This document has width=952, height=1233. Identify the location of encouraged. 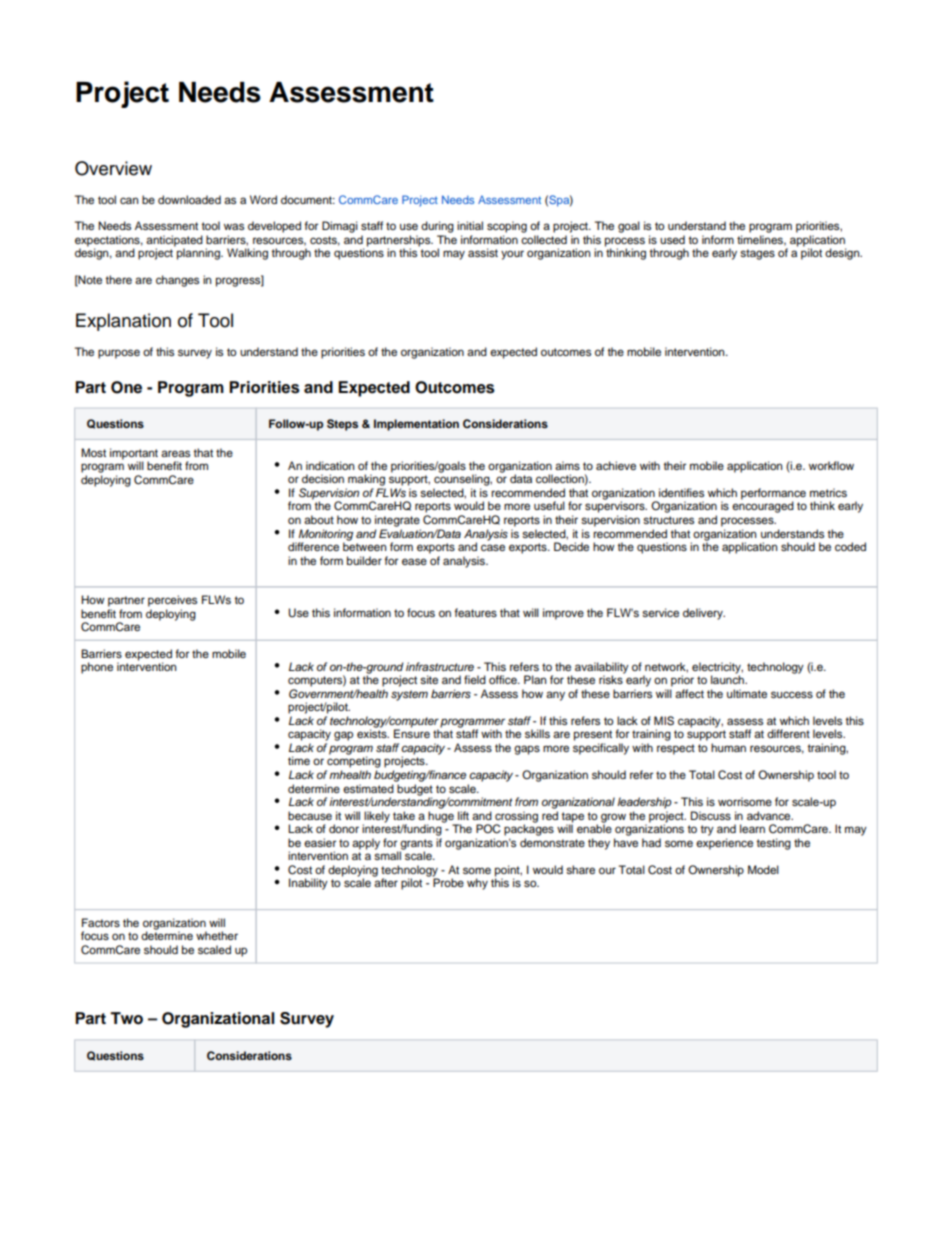
(763, 507).
